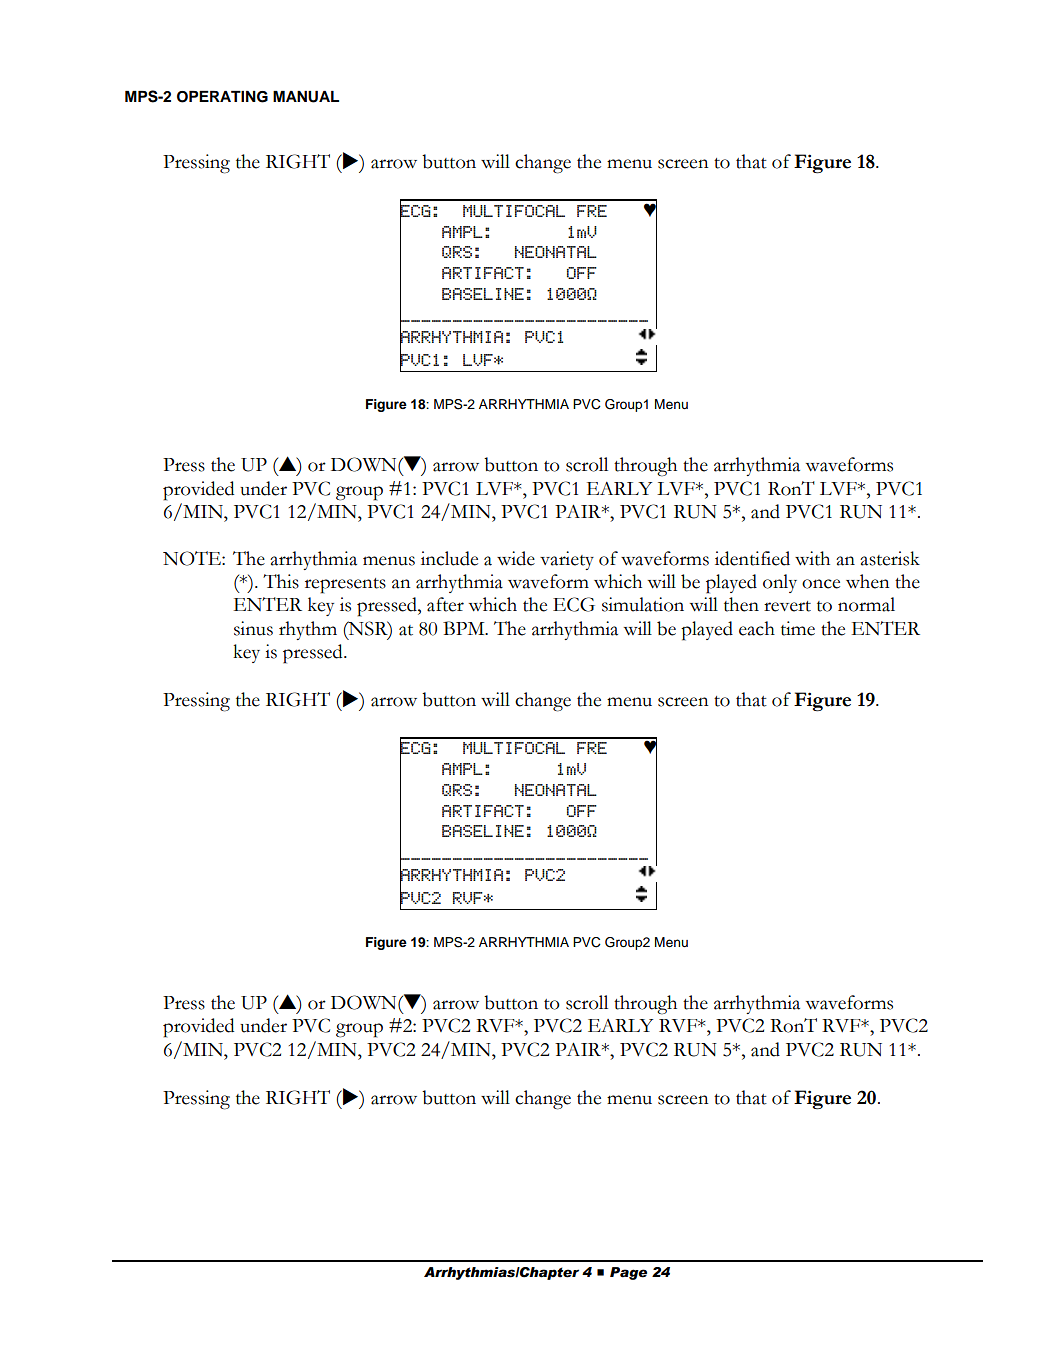 Image resolution: width=1057 pixels, height=1368 pixels. Describe the element at coordinates (787, 606) in the page. I see `revert` at that location.
